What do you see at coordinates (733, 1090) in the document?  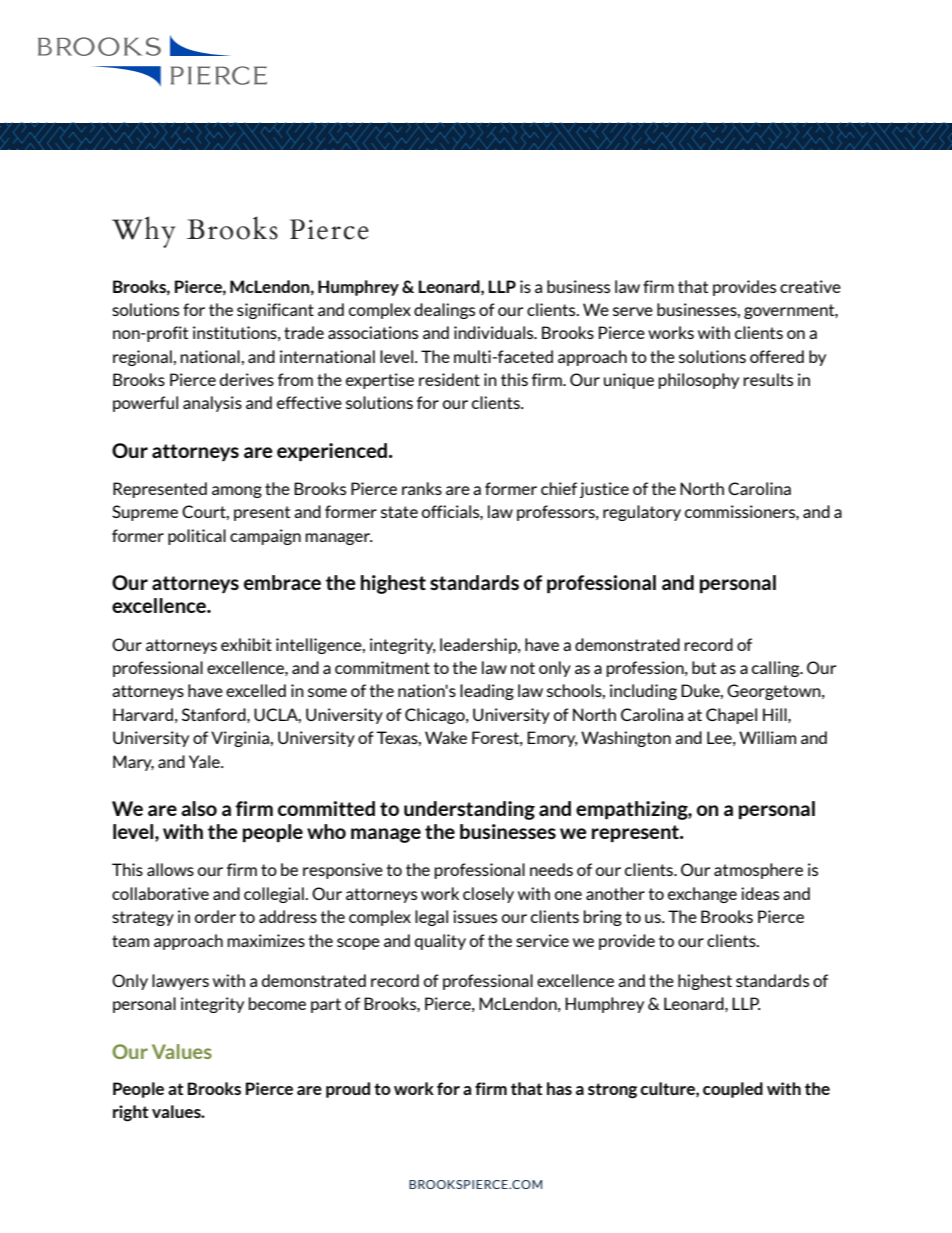 I see `coupled` at bounding box center [733, 1090].
